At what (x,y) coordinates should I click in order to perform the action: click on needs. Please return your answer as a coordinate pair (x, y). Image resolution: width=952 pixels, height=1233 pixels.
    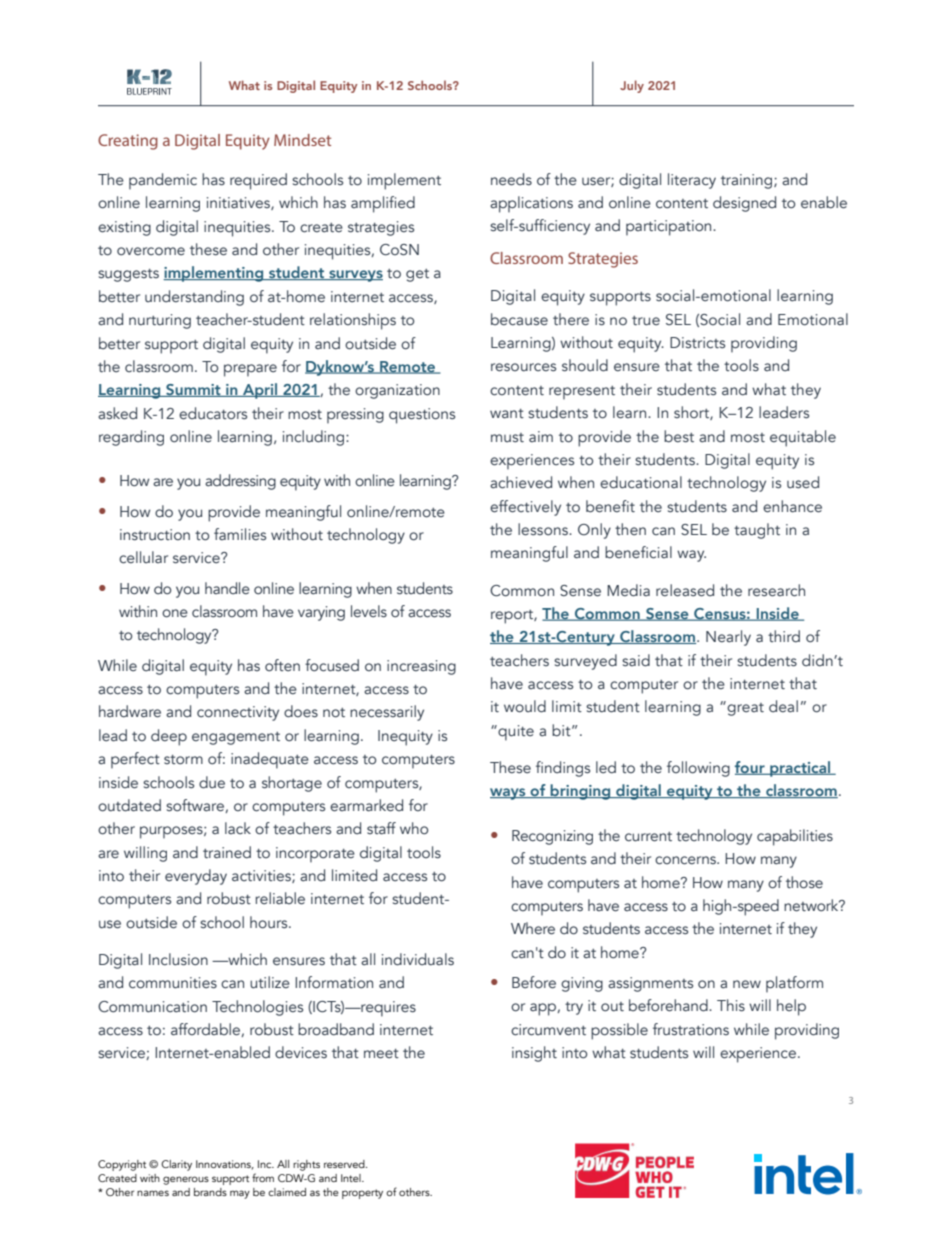
    Looking at the image, I should click on (511, 179).
